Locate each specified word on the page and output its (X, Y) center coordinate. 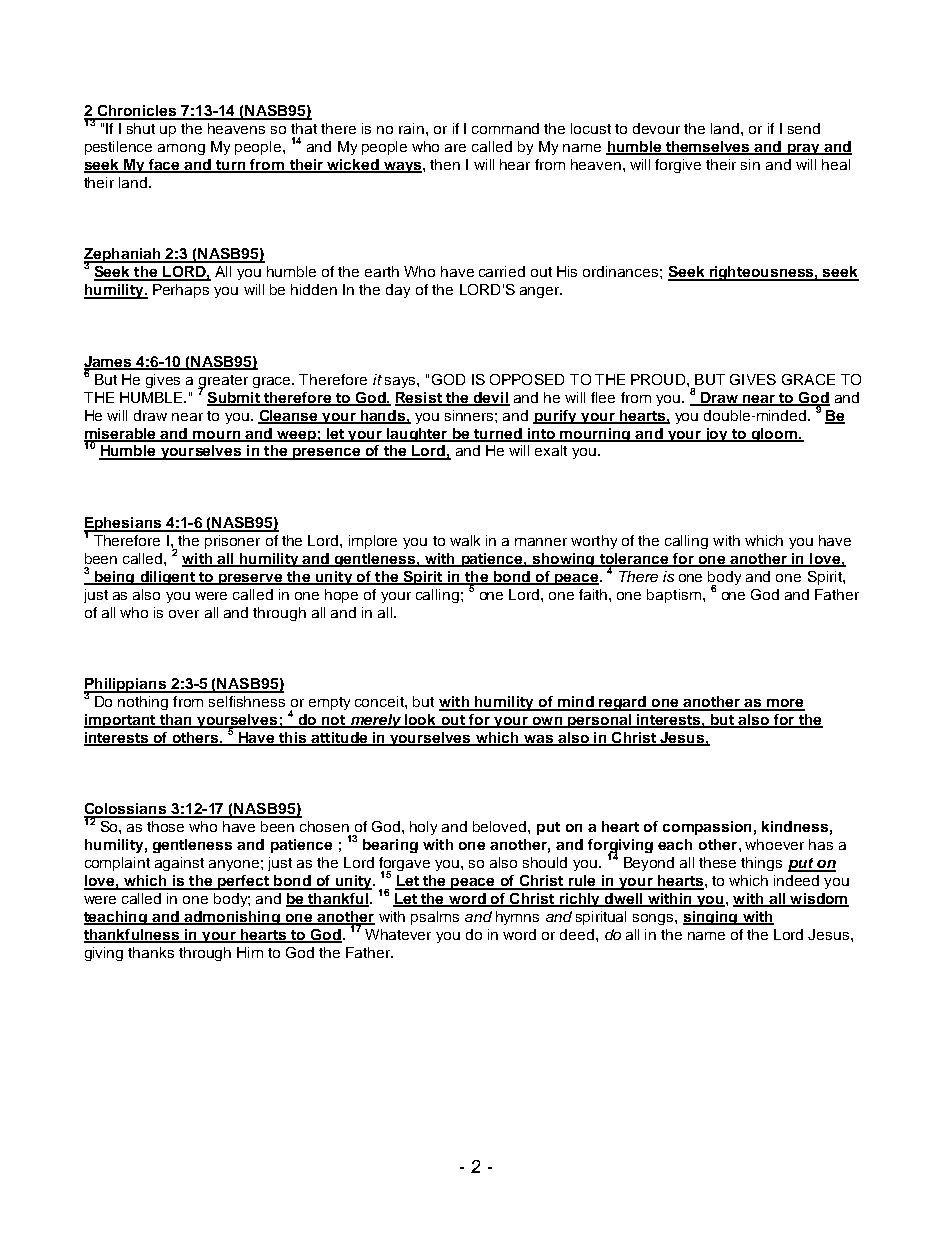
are (455, 148)
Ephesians (123, 525)
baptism (674, 596)
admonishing (232, 918)
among (181, 149)
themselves (708, 148)
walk (465, 540)
